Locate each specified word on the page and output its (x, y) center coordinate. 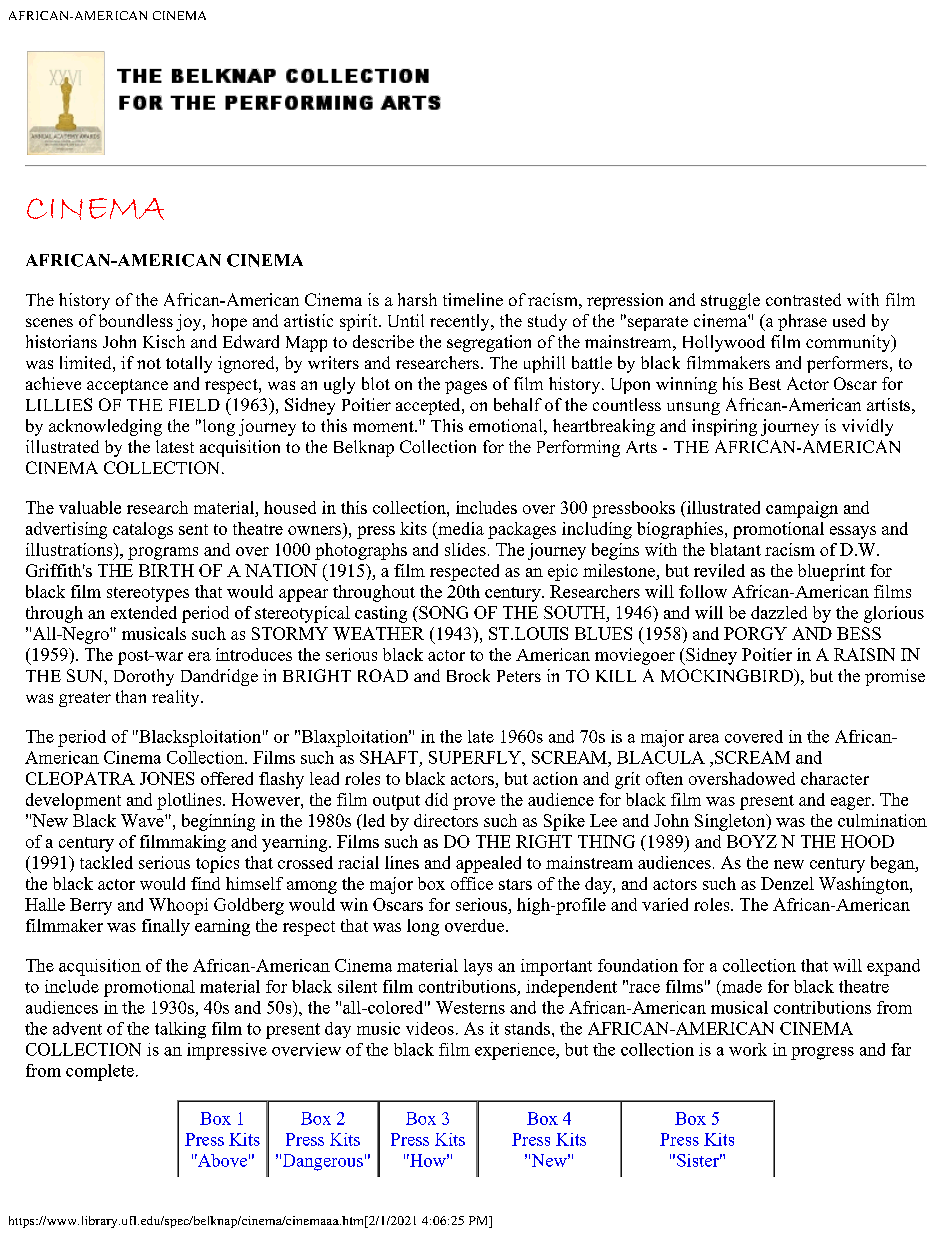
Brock (468, 675)
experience (516, 1051)
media (460, 528)
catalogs (143, 530)
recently (461, 322)
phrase (802, 322)
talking (180, 1030)
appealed (488, 864)
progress (822, 1053)
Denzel (787, 883)
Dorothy (144, 677)
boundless (136, 320)
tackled (106, 862)
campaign (802, 509)
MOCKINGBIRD (728, 677)
